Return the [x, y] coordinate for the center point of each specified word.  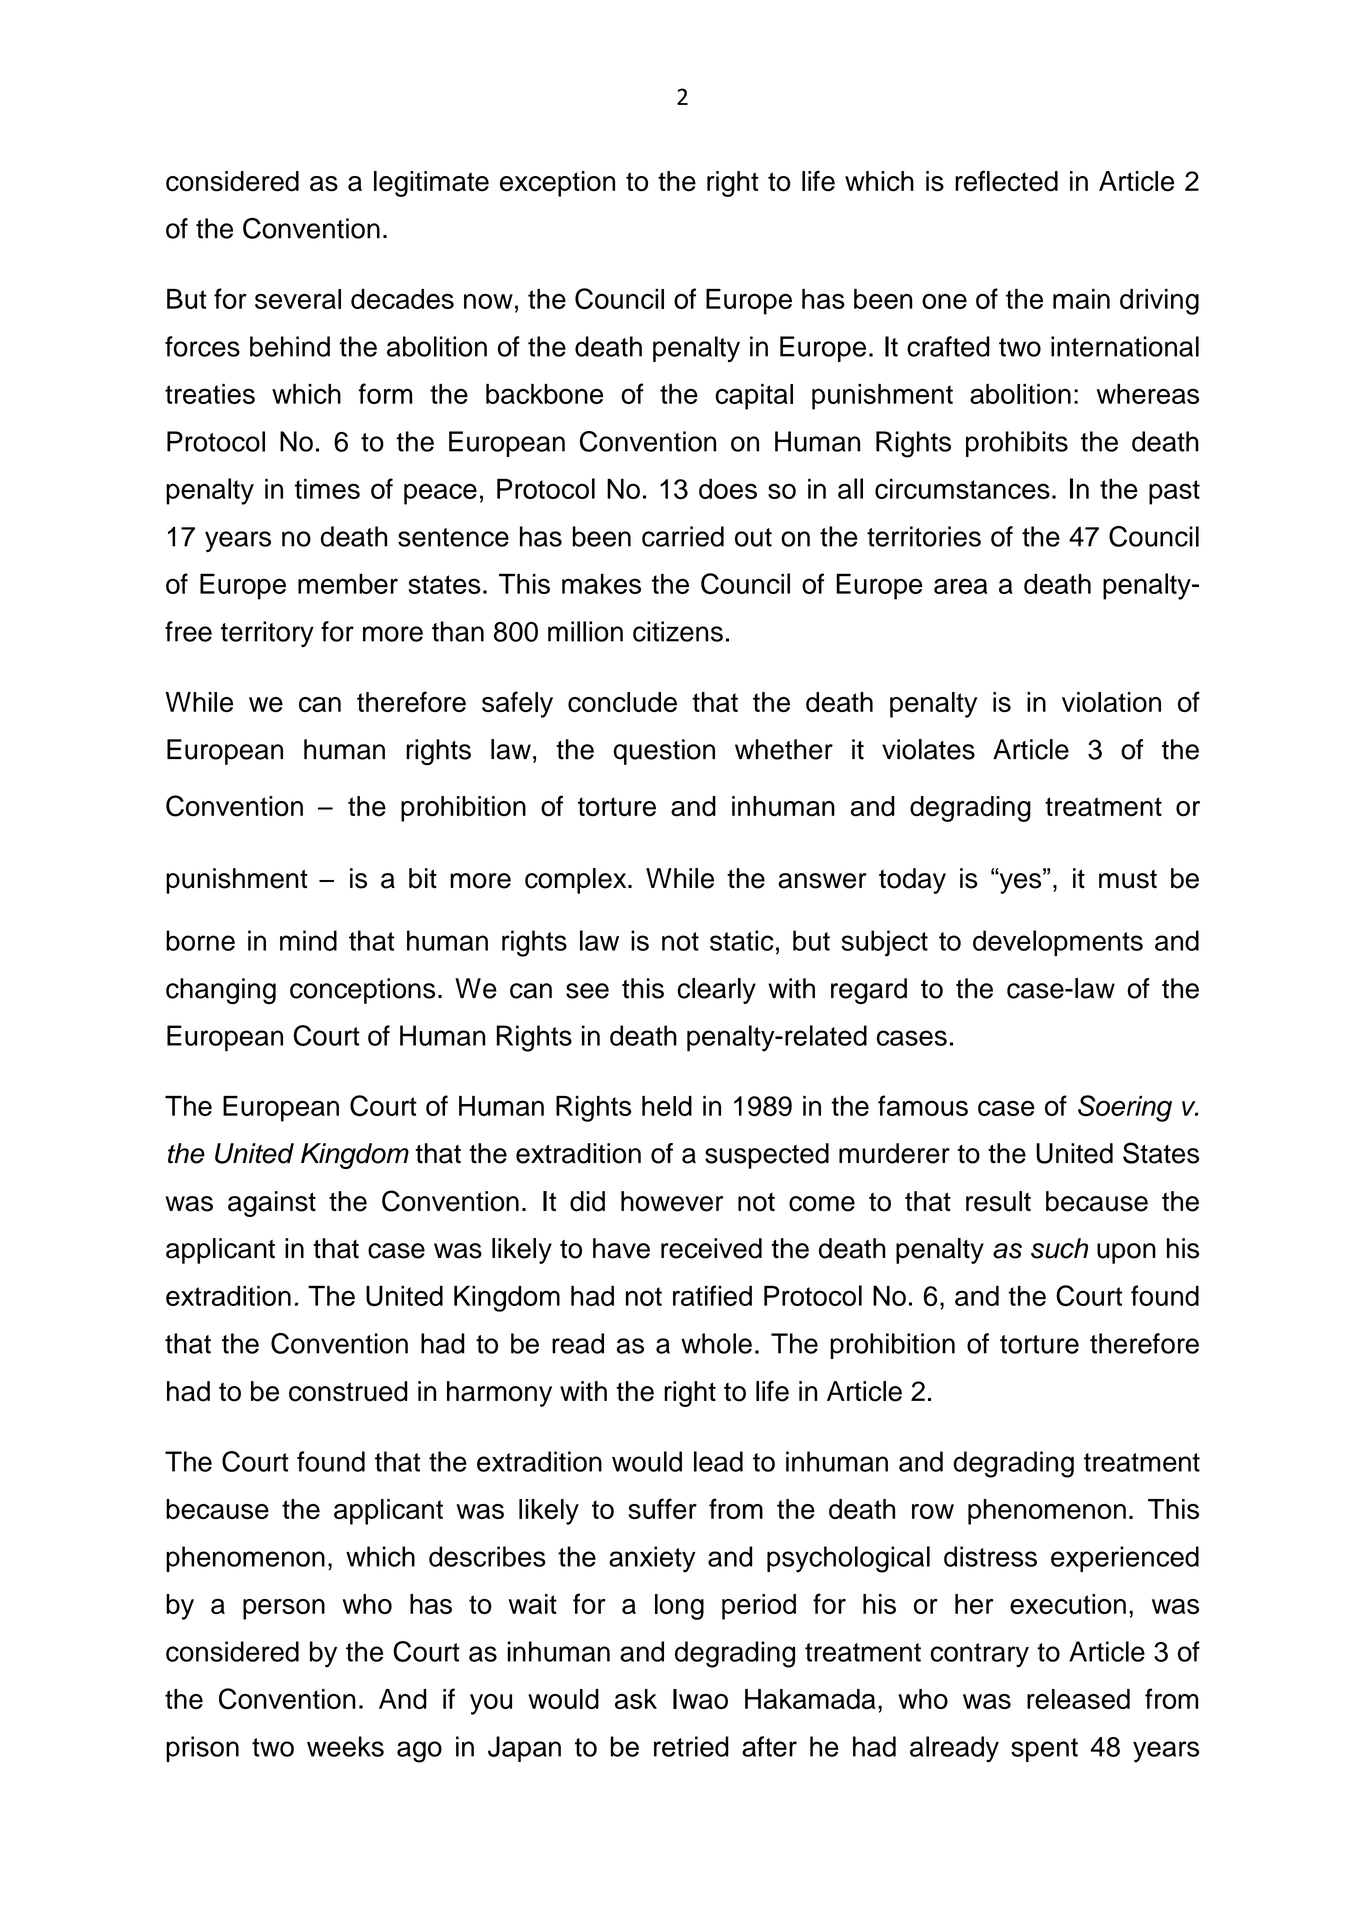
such [1059, 1248]
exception [557, 184]
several [298, 299]
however [672, 1201]
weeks [345, 1746]
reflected [1006, 181]
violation [1111, 702]
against [272, 1204]
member [348, 583]
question [664, 752]
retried [691, 1746]
